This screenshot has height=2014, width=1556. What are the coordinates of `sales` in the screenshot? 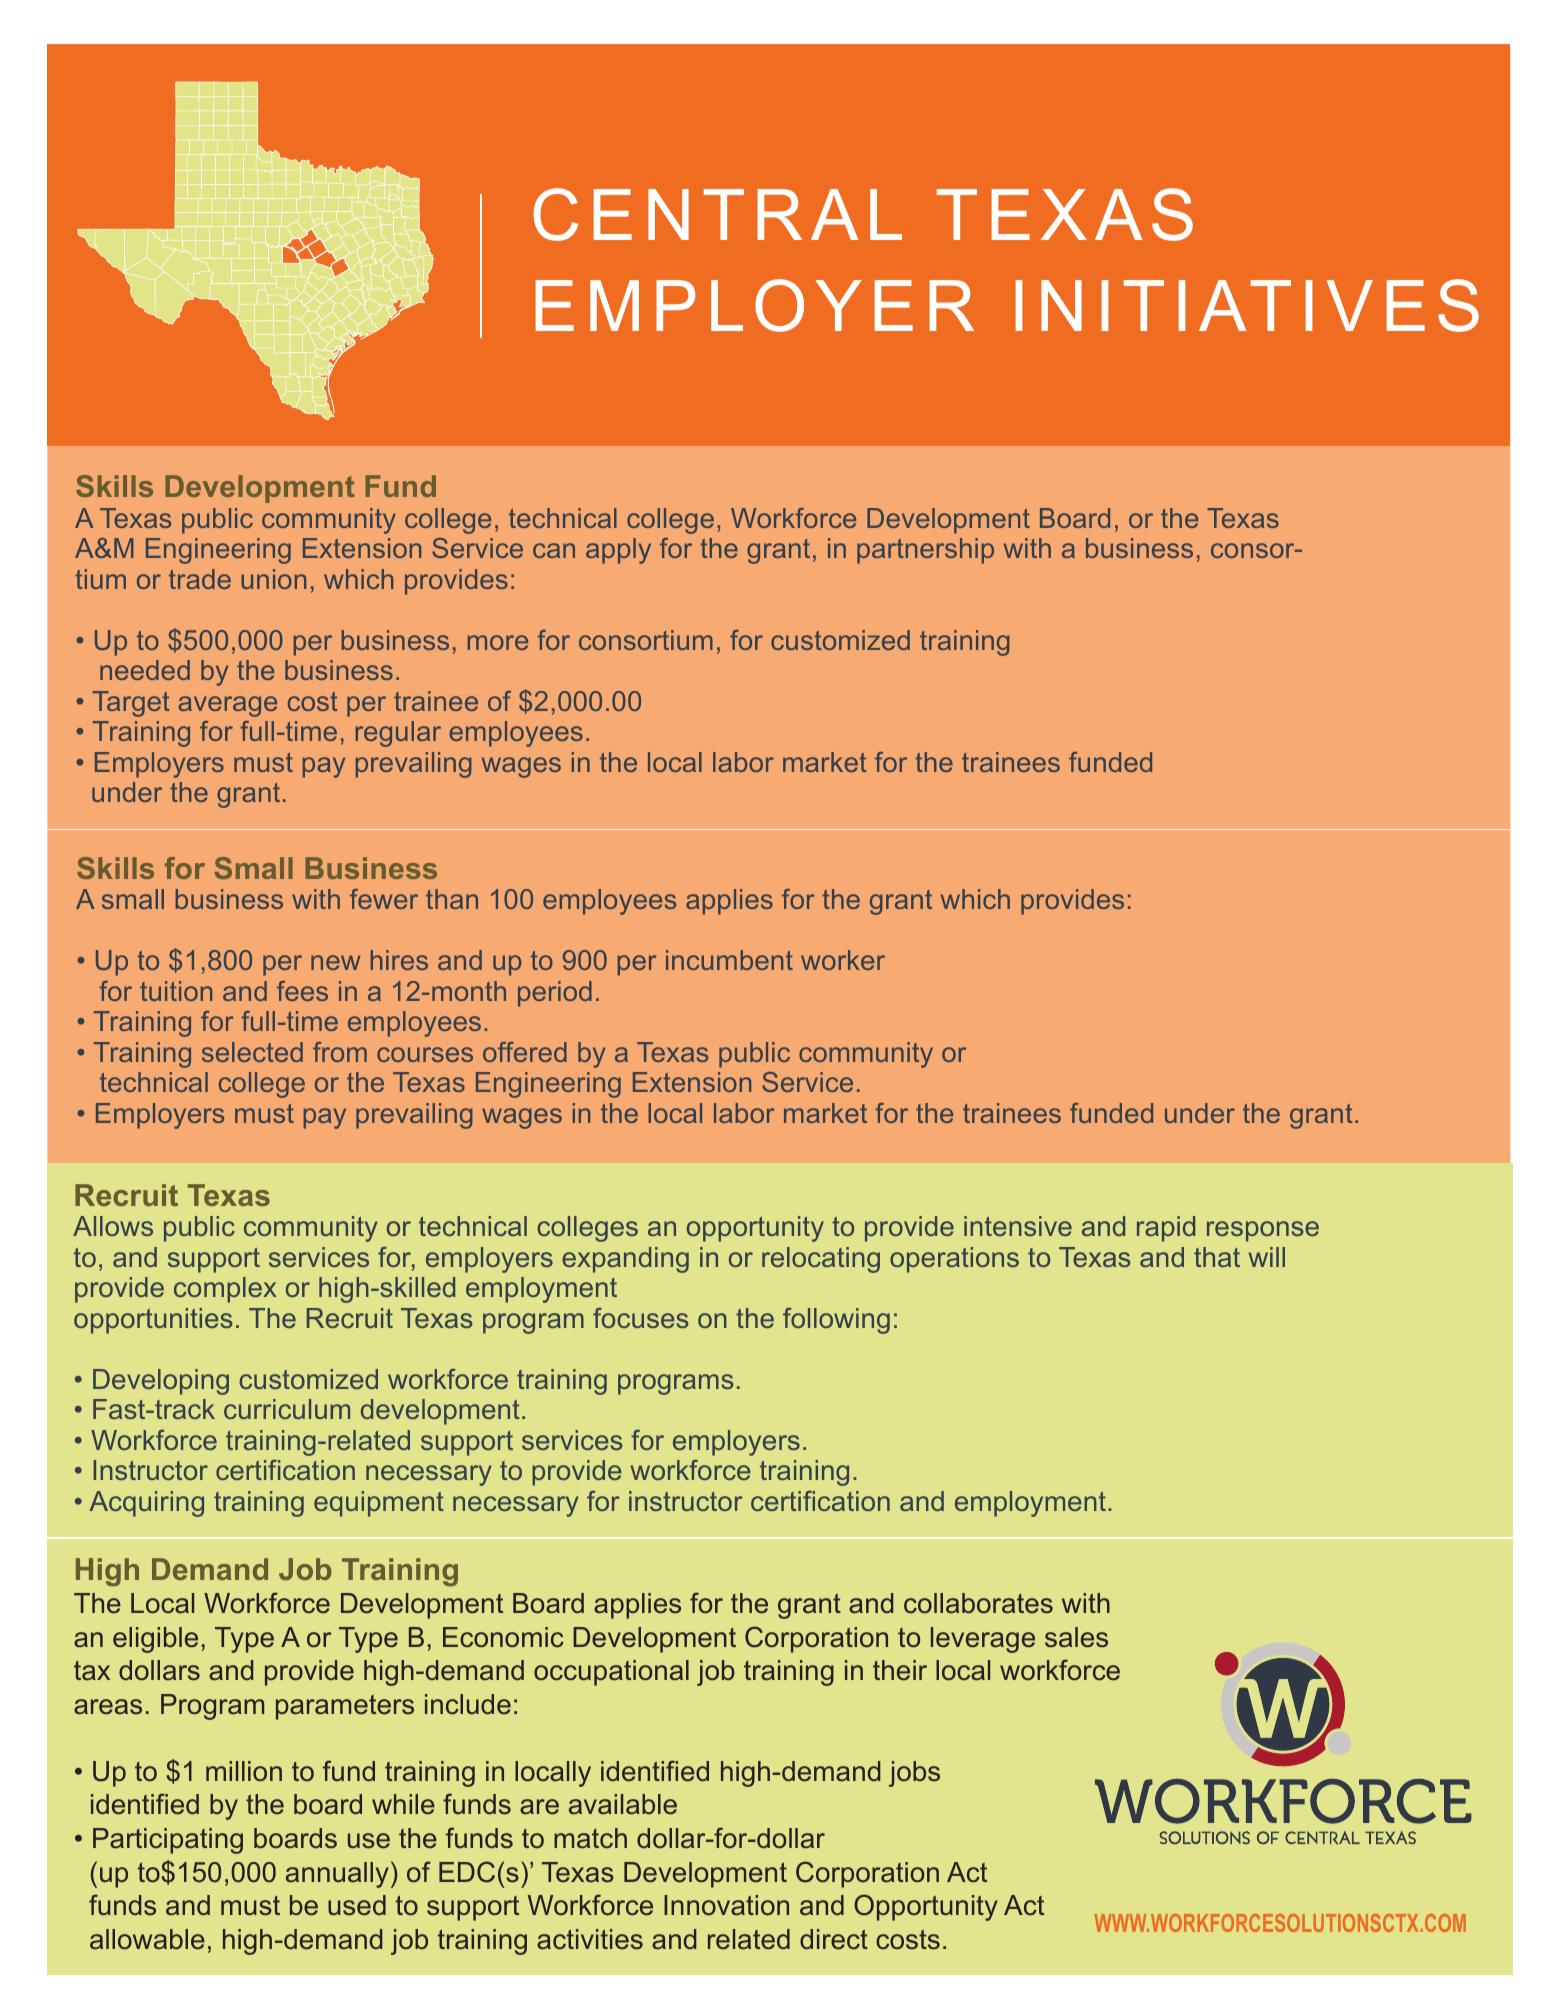 It's located at (1076, 1637).
